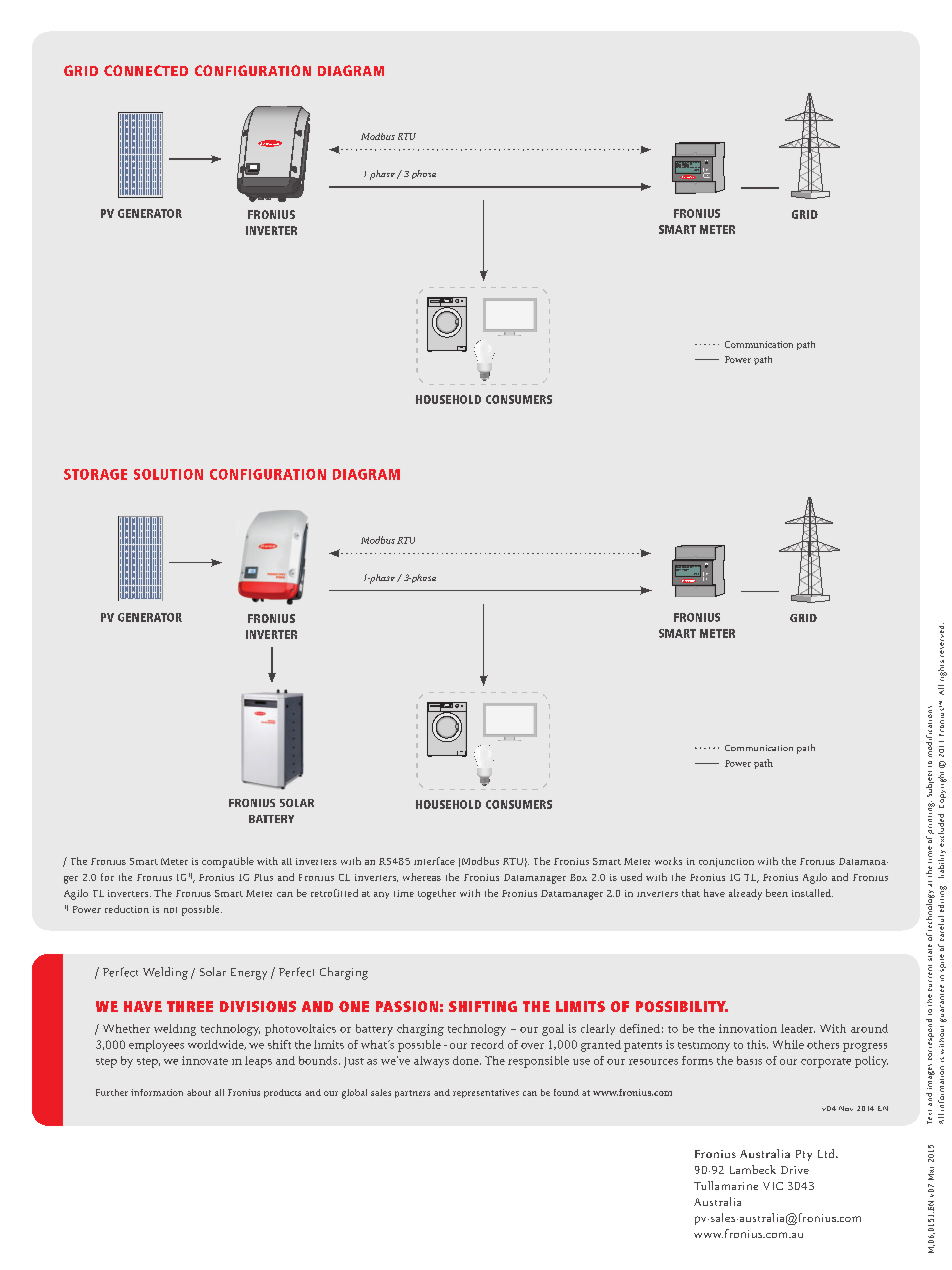  What do you see at coordinates (263, 877) in the image?
I see `Plus` at bounding box center [263, 877].
